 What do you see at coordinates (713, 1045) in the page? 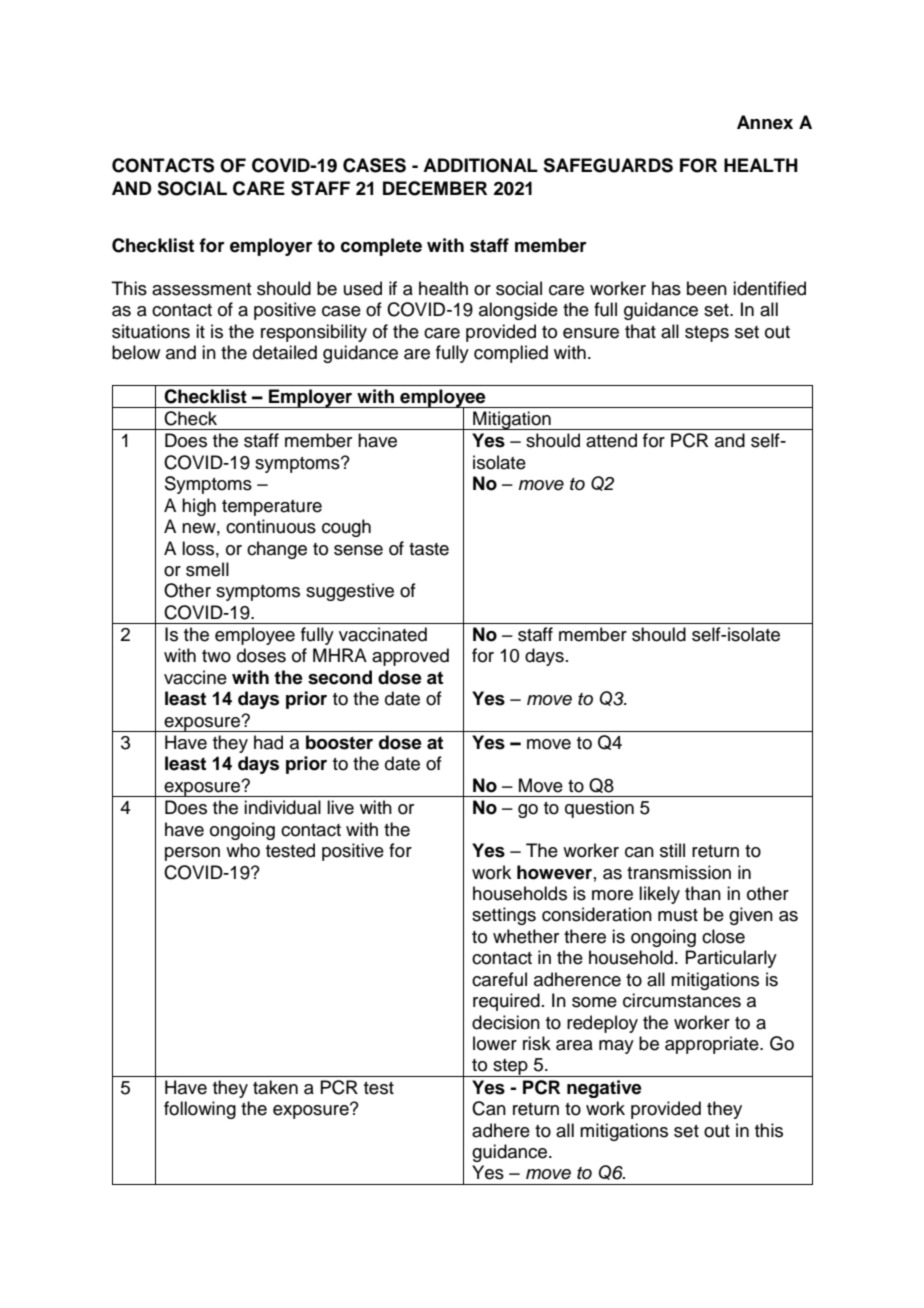
I see `appropriate` at bounding box center [713, 1045].
